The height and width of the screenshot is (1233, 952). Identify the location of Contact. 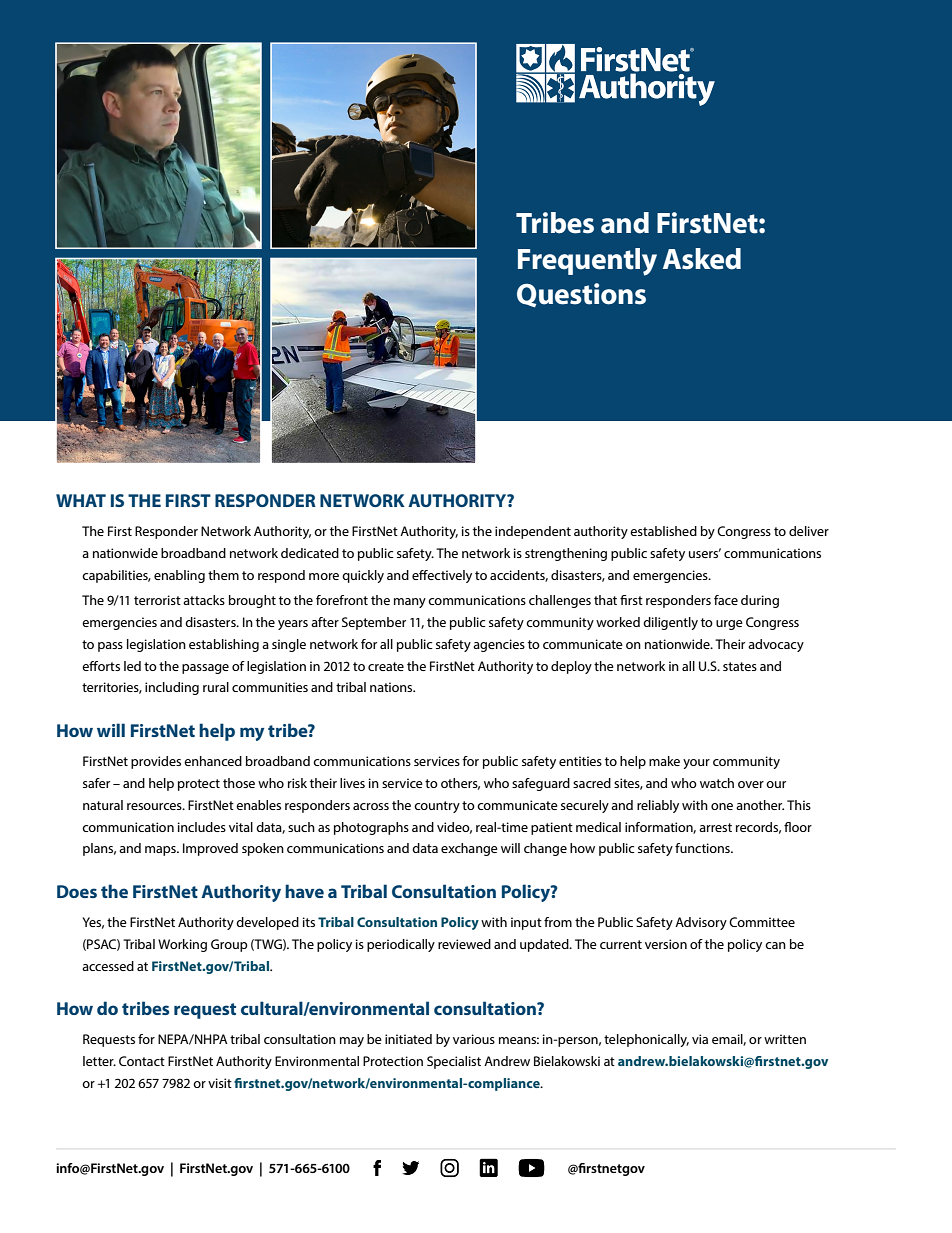
(142, 1061).
